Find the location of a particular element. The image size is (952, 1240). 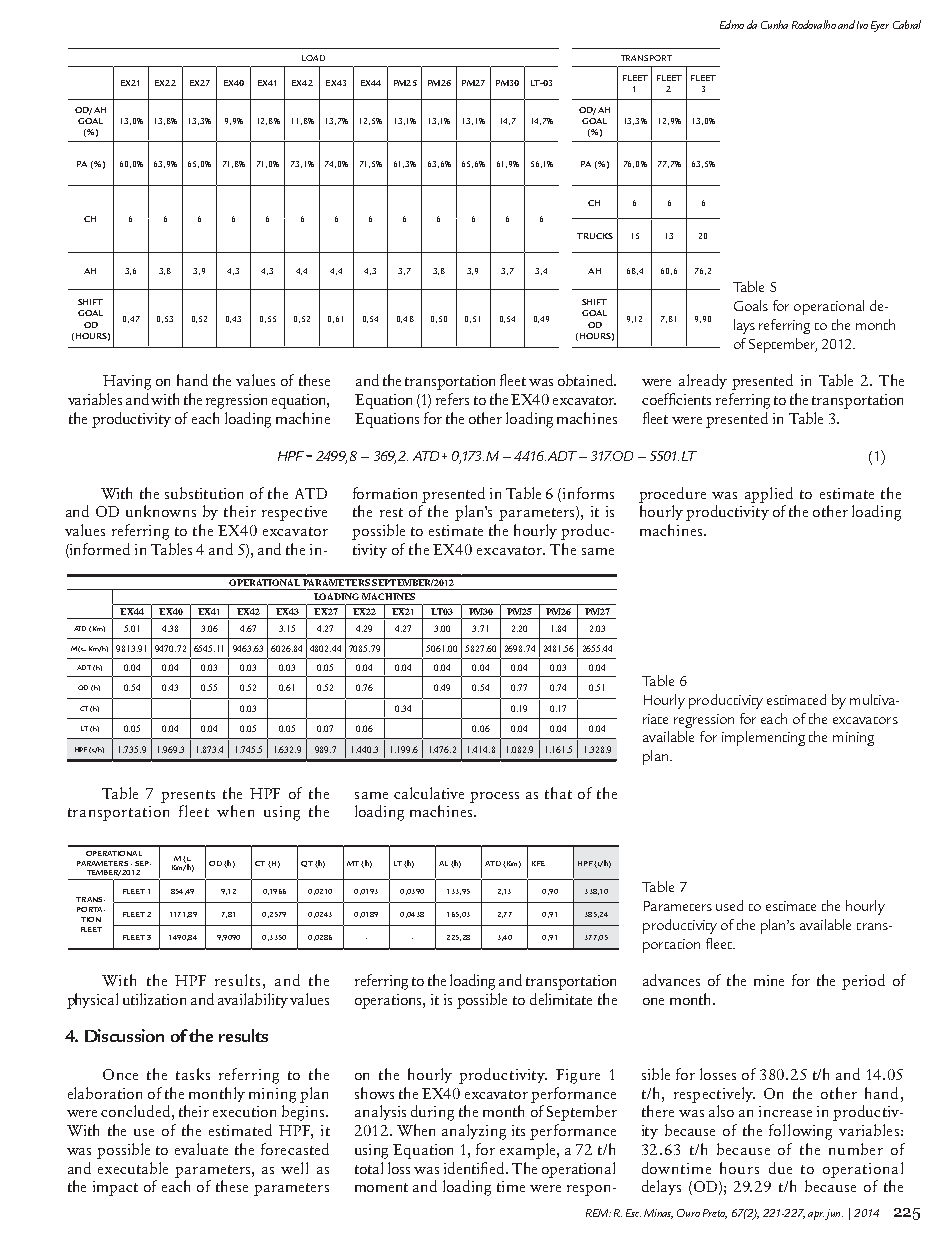

mine is located at coordinates (769, 980).
